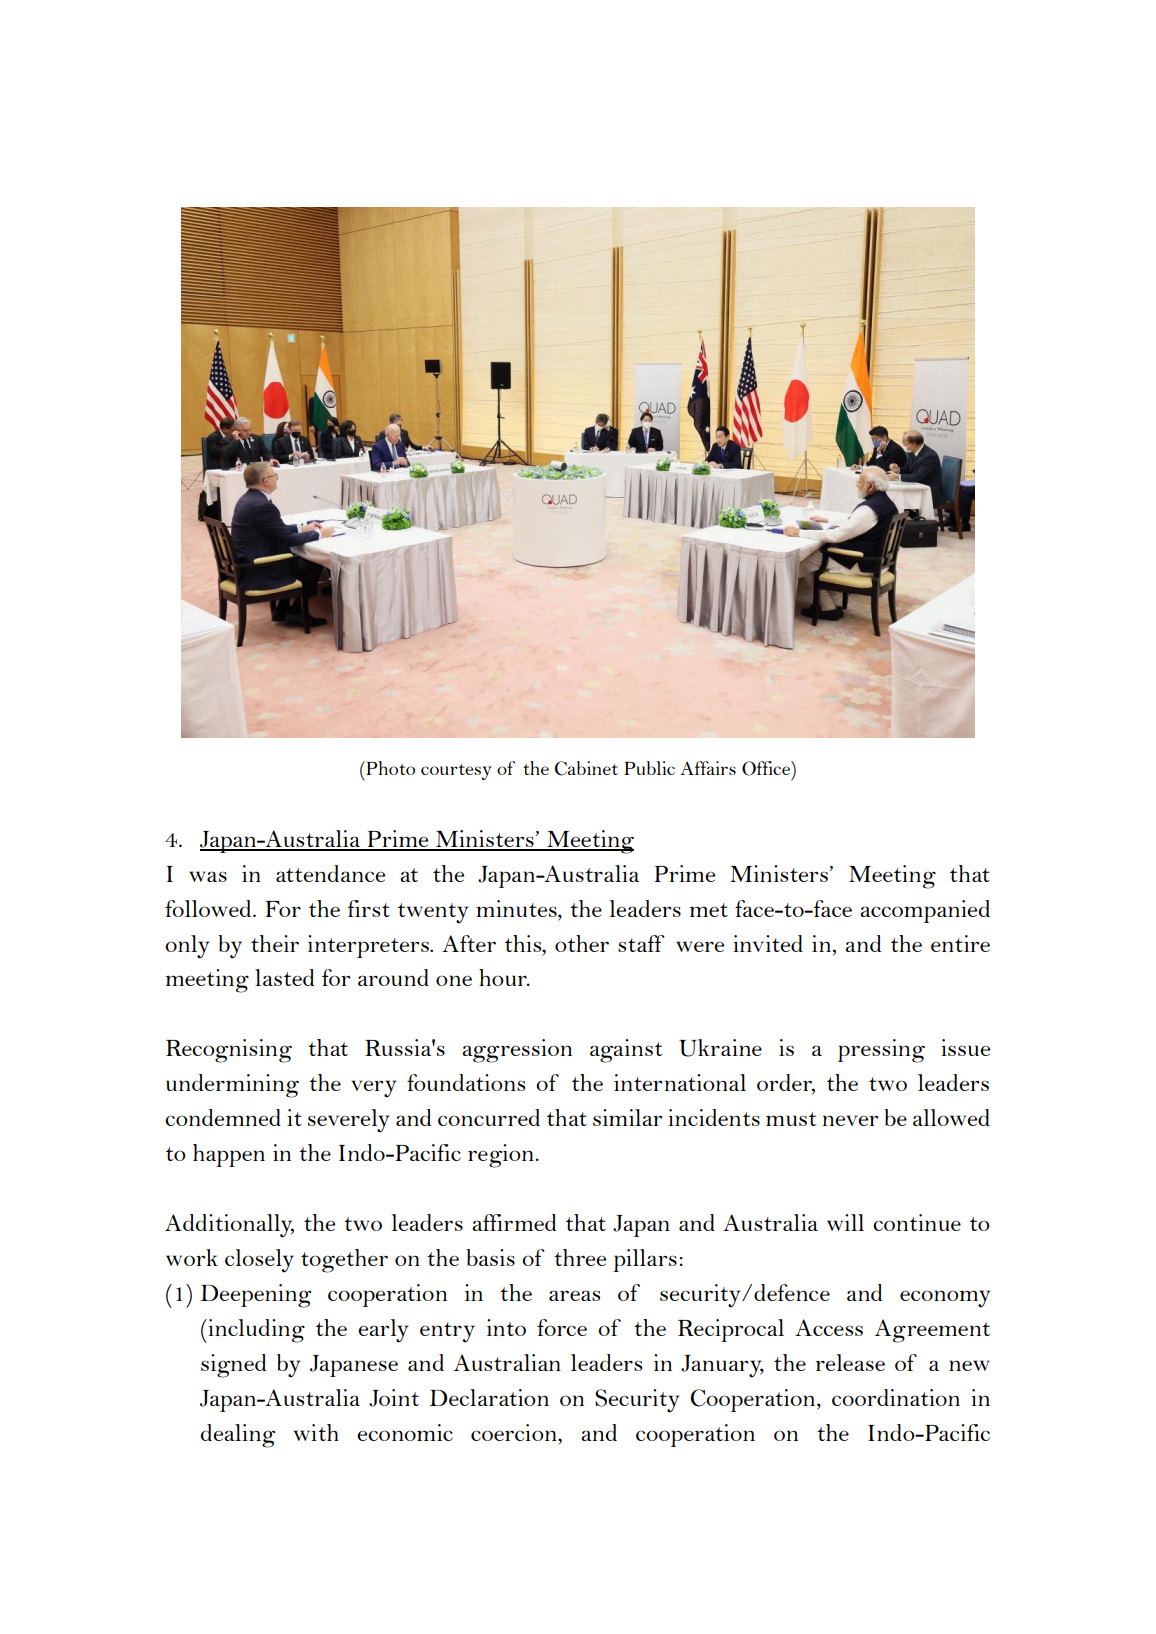  Describe the element at coordinates (708, 768) in the image. I see `Affairs` at that location.
